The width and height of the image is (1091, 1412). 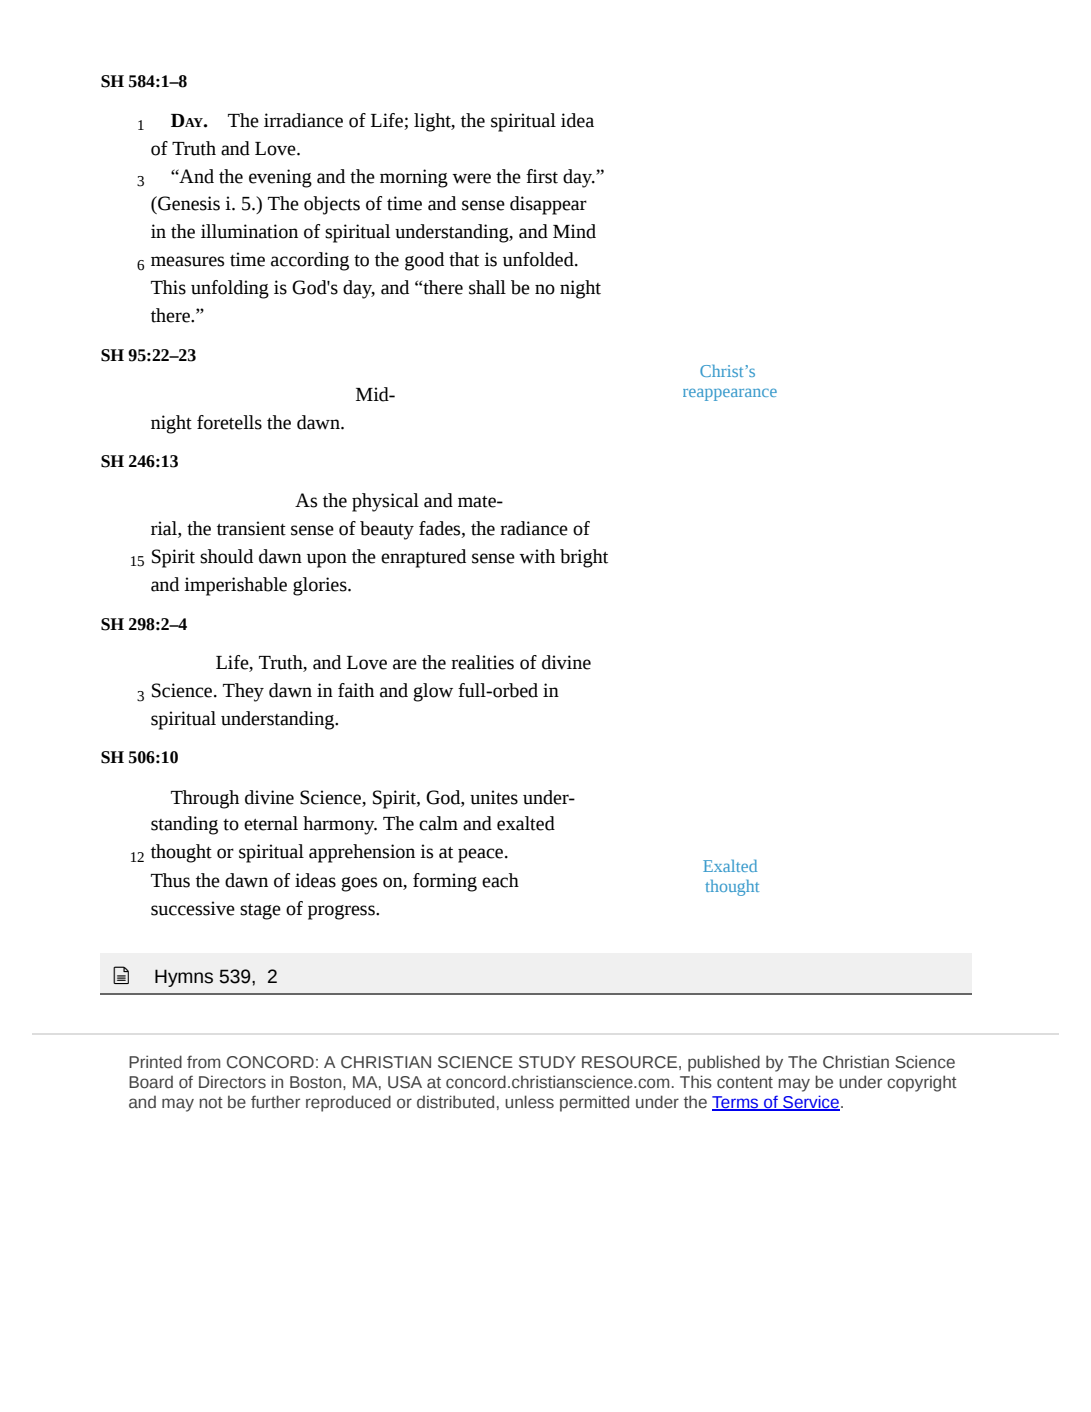 What do you see at coordinates (548, 205) in the image?
I see `disappear` at bounding box center [548, 205].
